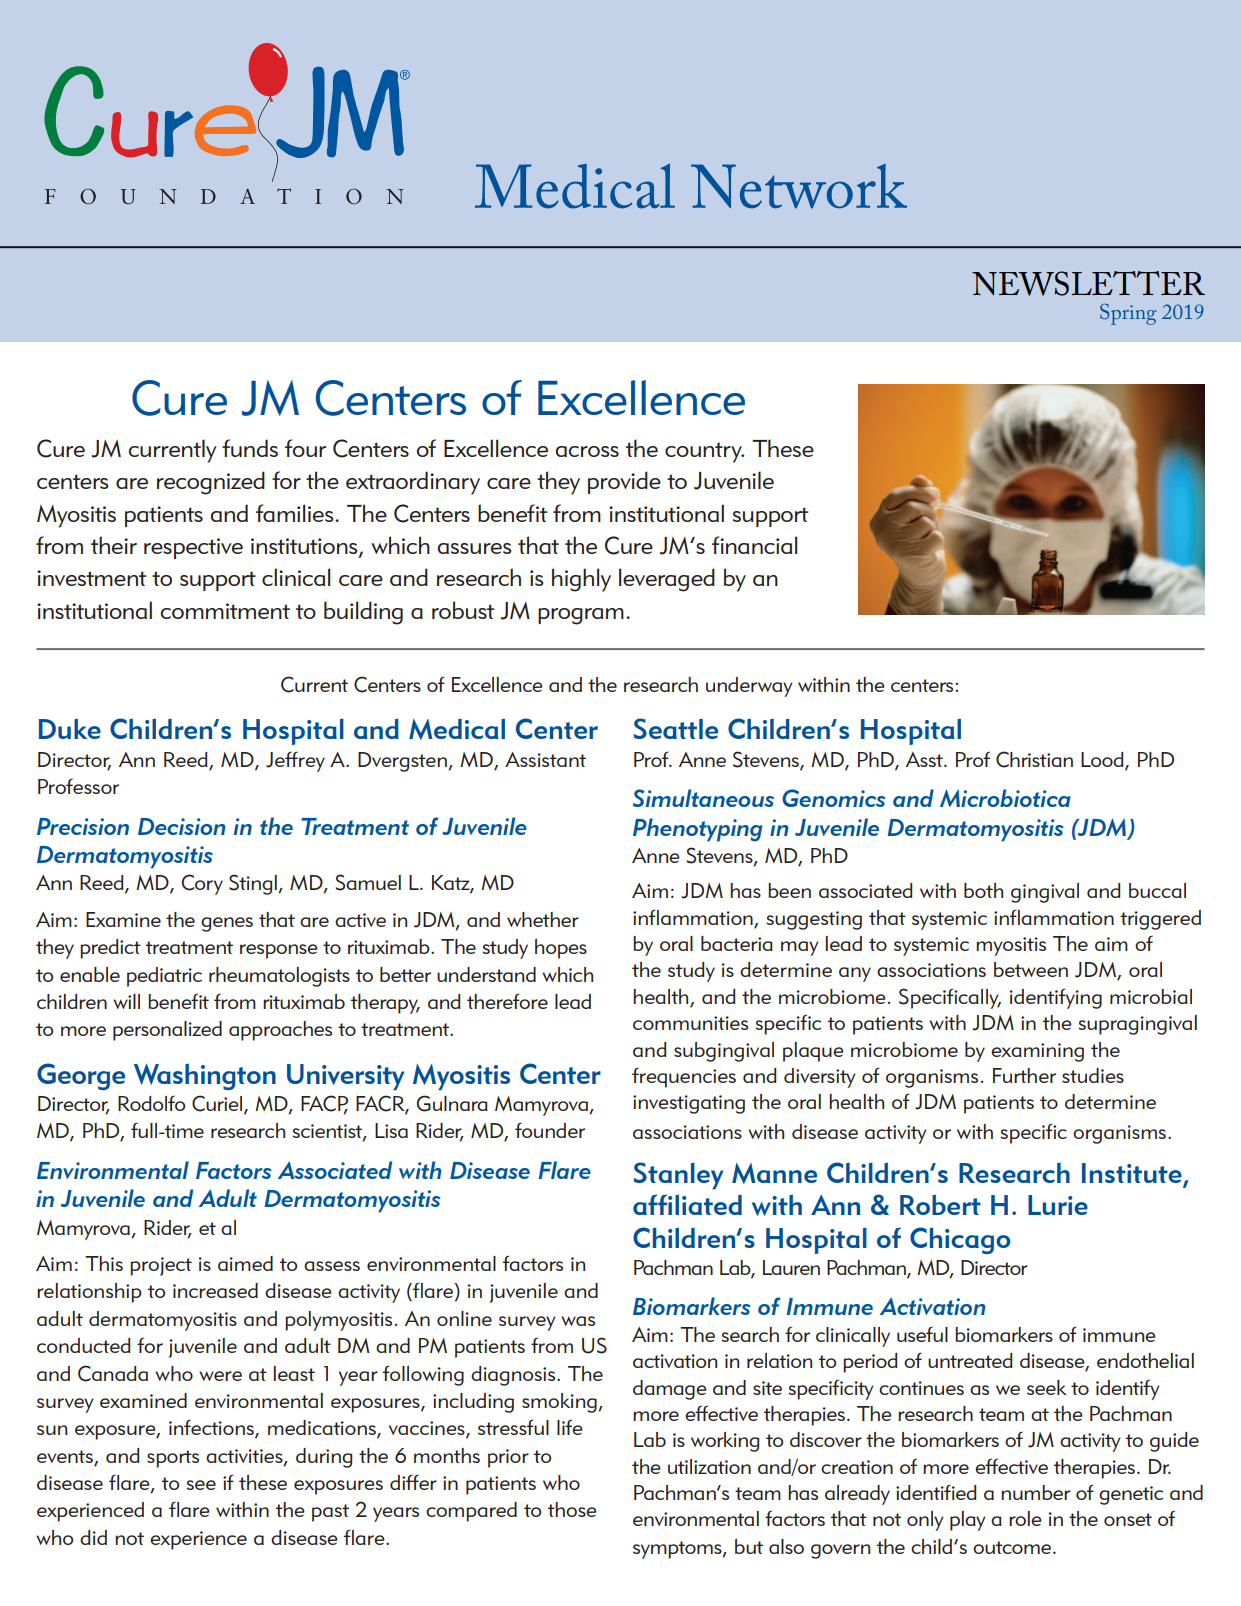  Describe the element at coordinates (193, 548) in the screenshot. I see `respective` at that location.
